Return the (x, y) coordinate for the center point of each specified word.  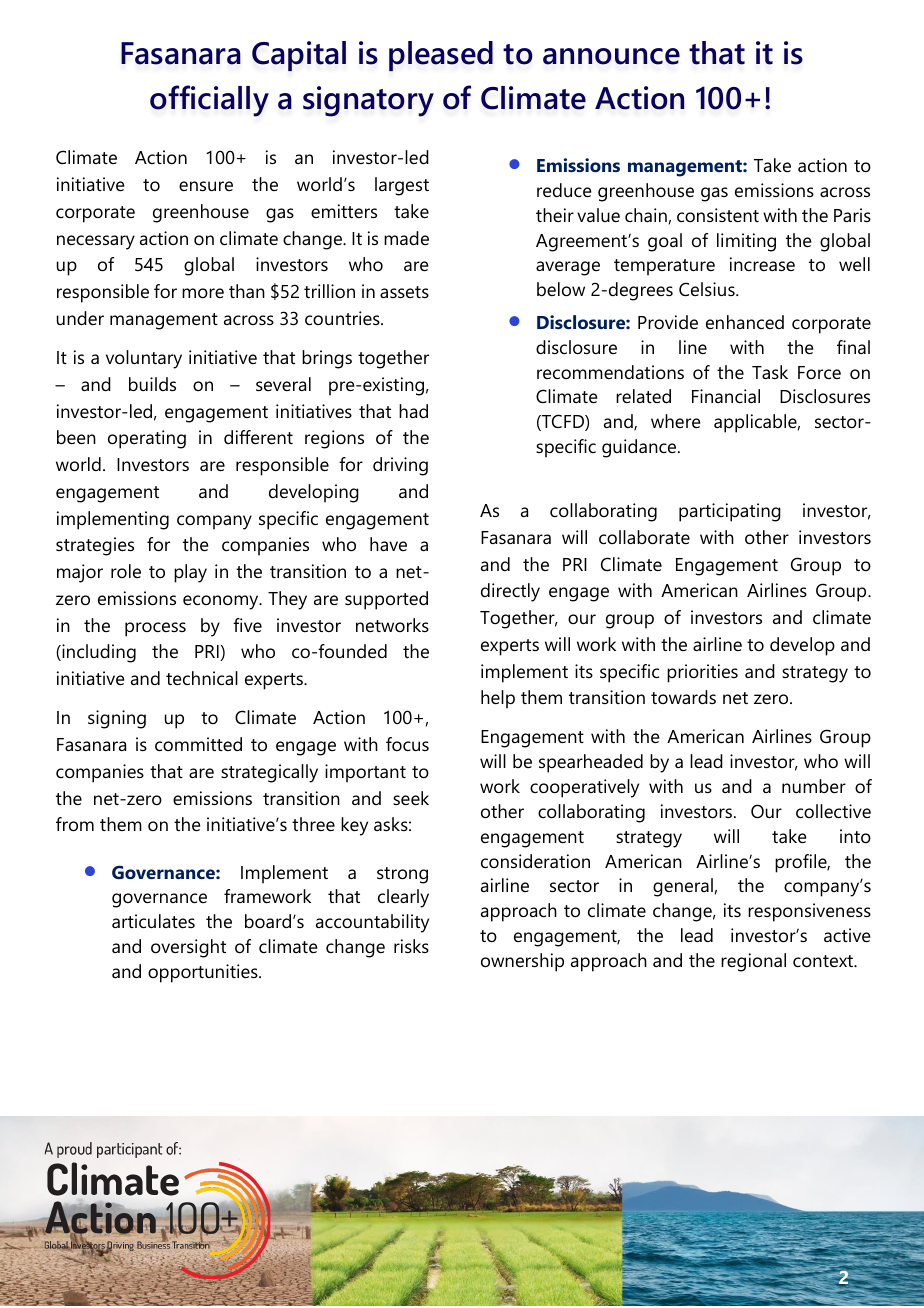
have (388, 544)
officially (209, 101)
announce (611, 56)
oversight (188, 948)
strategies (95, 546)
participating (730, 512)
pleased (441, 56)
